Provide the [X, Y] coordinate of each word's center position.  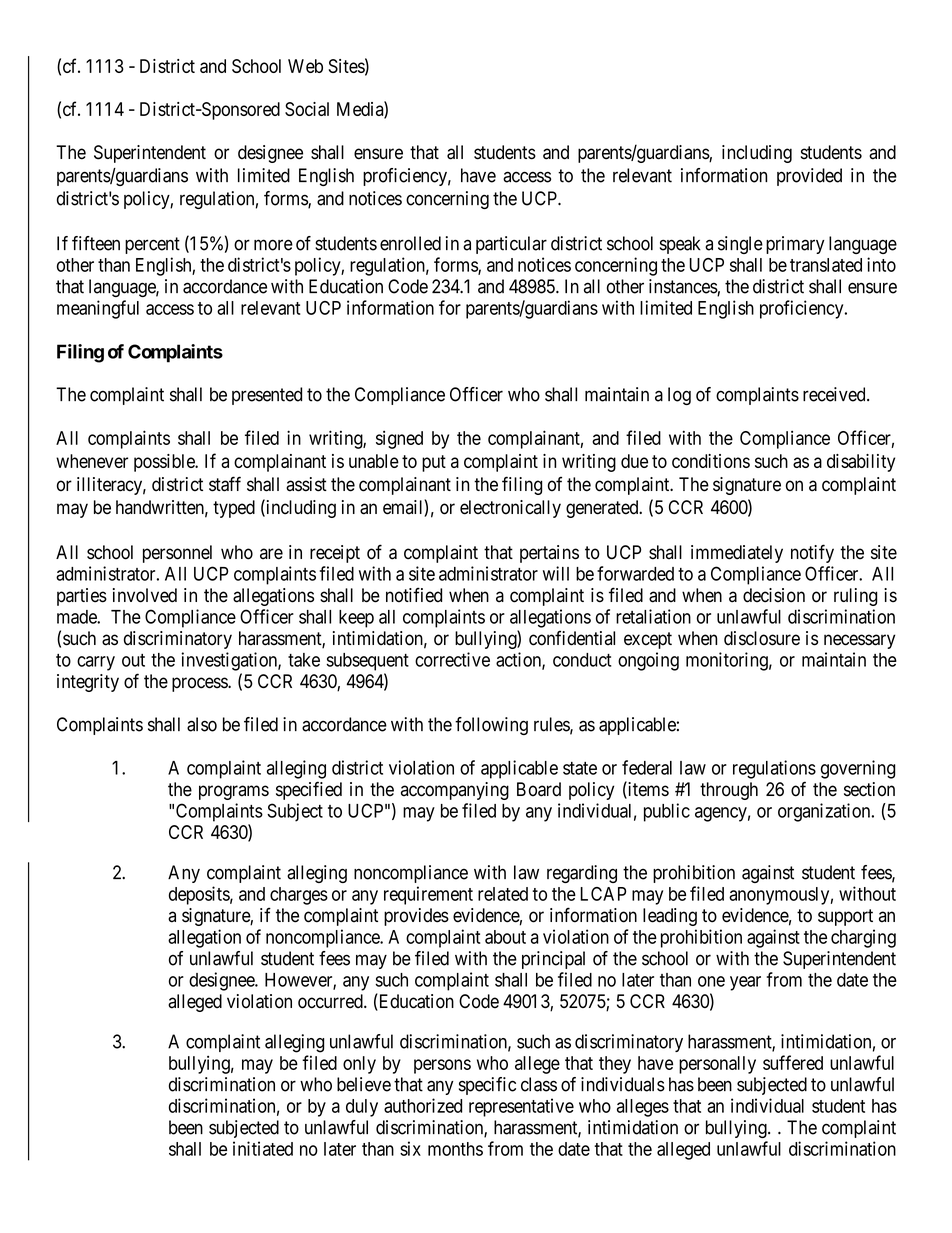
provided [809, 177]
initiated [263, 1148]
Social [307, 109]
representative [521, 1107]
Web [305, 66]
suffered [793, 1062]
